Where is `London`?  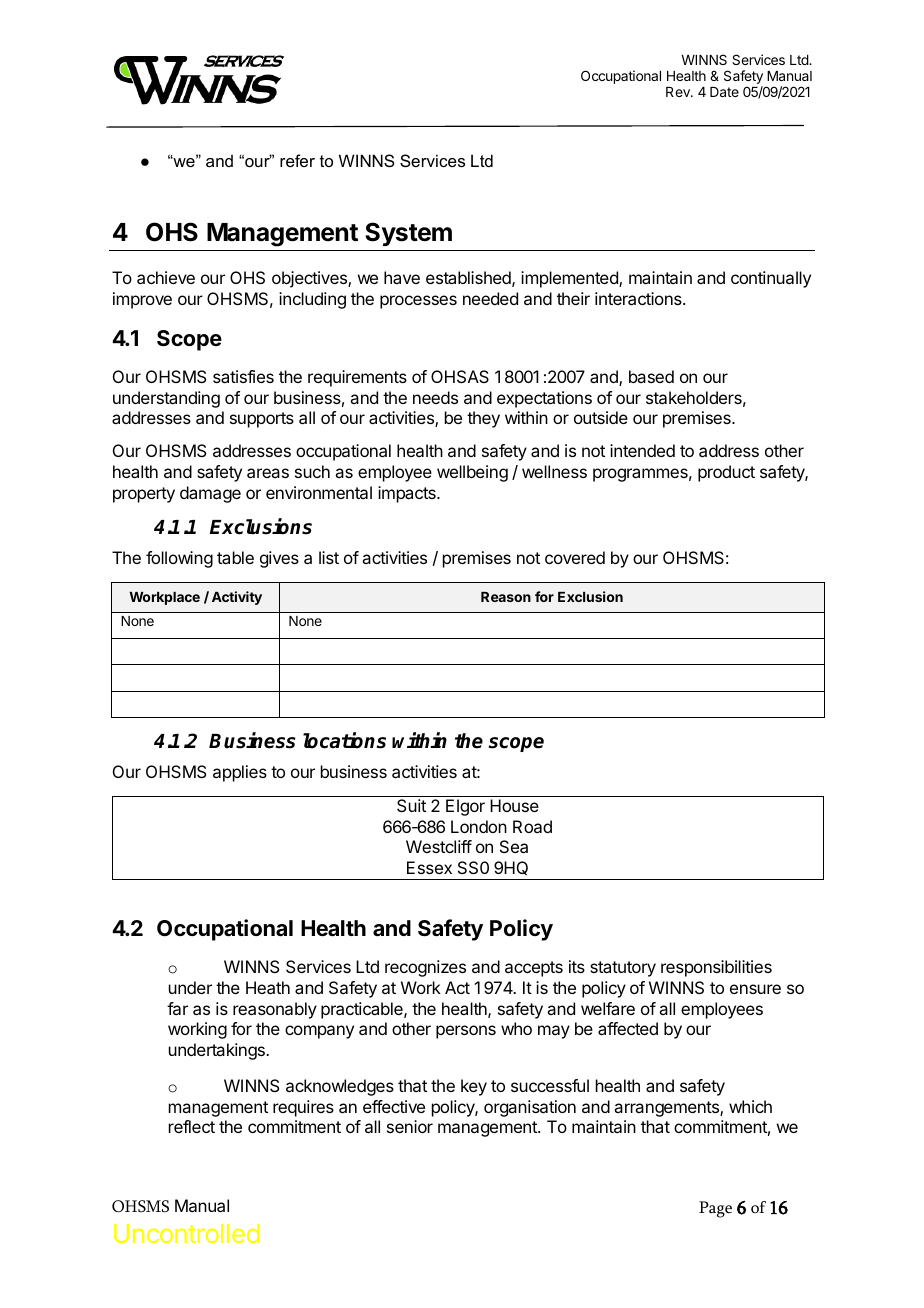
London is located at coordinates (479, 826).
